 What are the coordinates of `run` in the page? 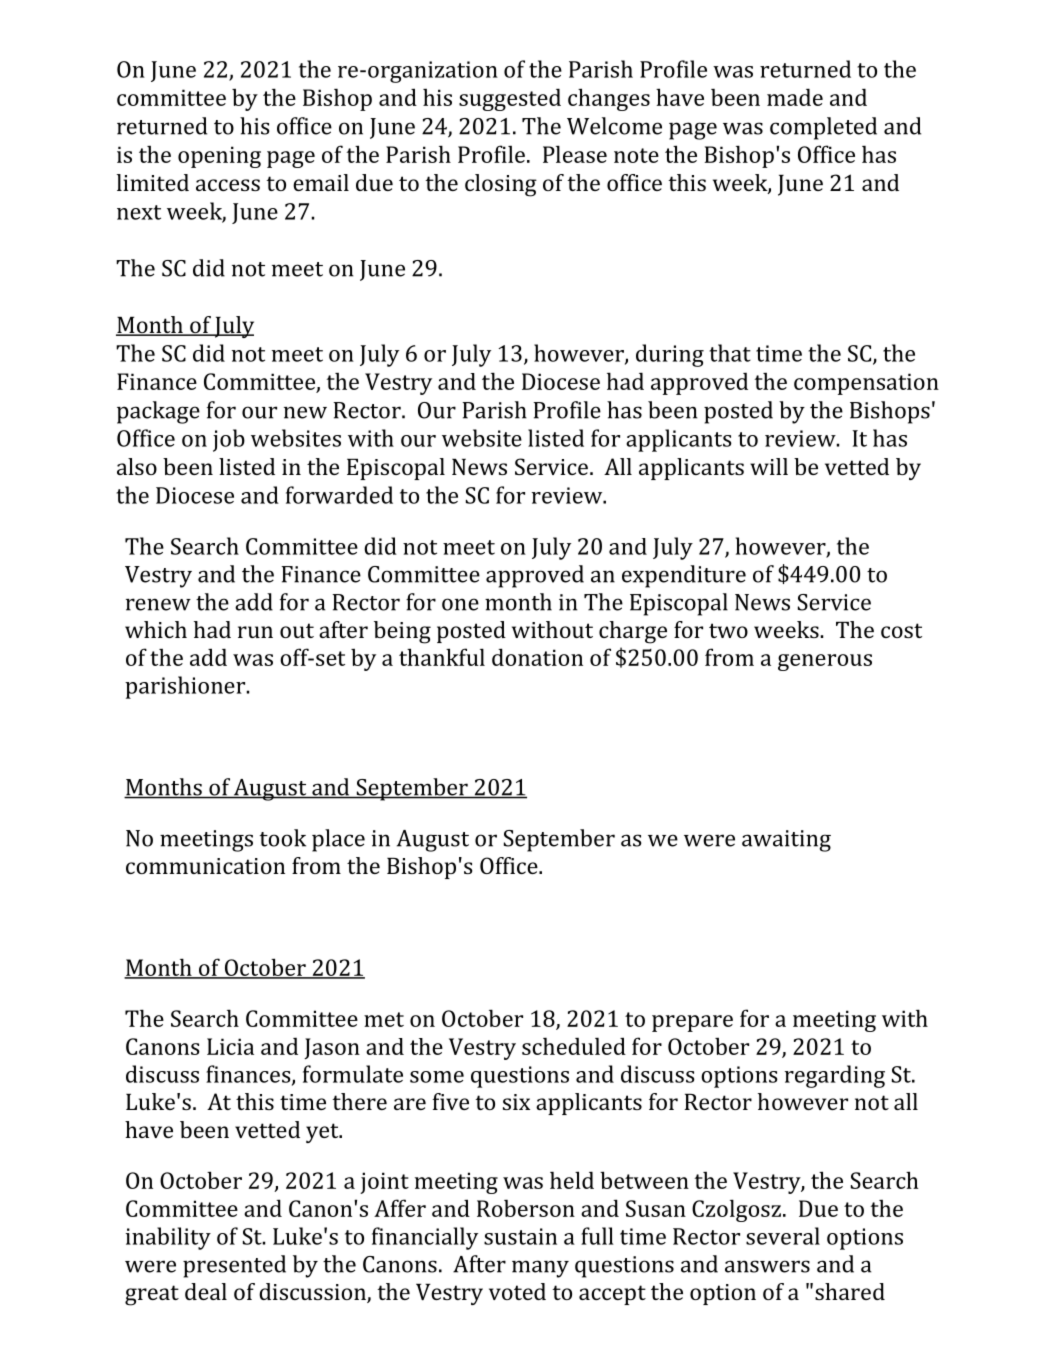 It's located at (255, 632).
